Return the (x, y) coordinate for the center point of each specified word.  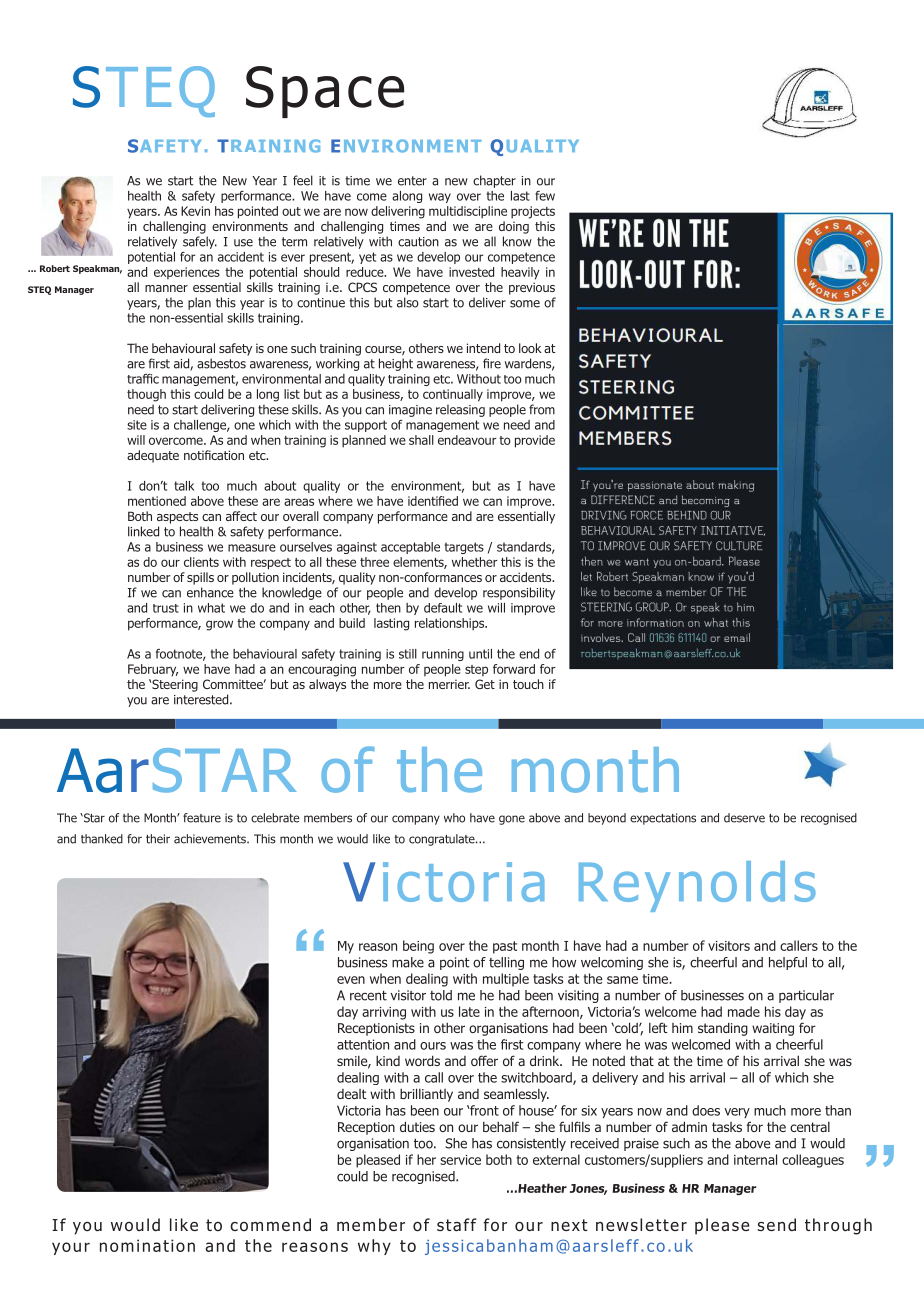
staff (457, 1225)
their (158, 839)
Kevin (195, 211)
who (454, 818)
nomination (147, 1245)
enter (412, 181)
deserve (744, 818)
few (545, 196)
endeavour (467, 440)
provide (535, 441)
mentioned (157, 501)
